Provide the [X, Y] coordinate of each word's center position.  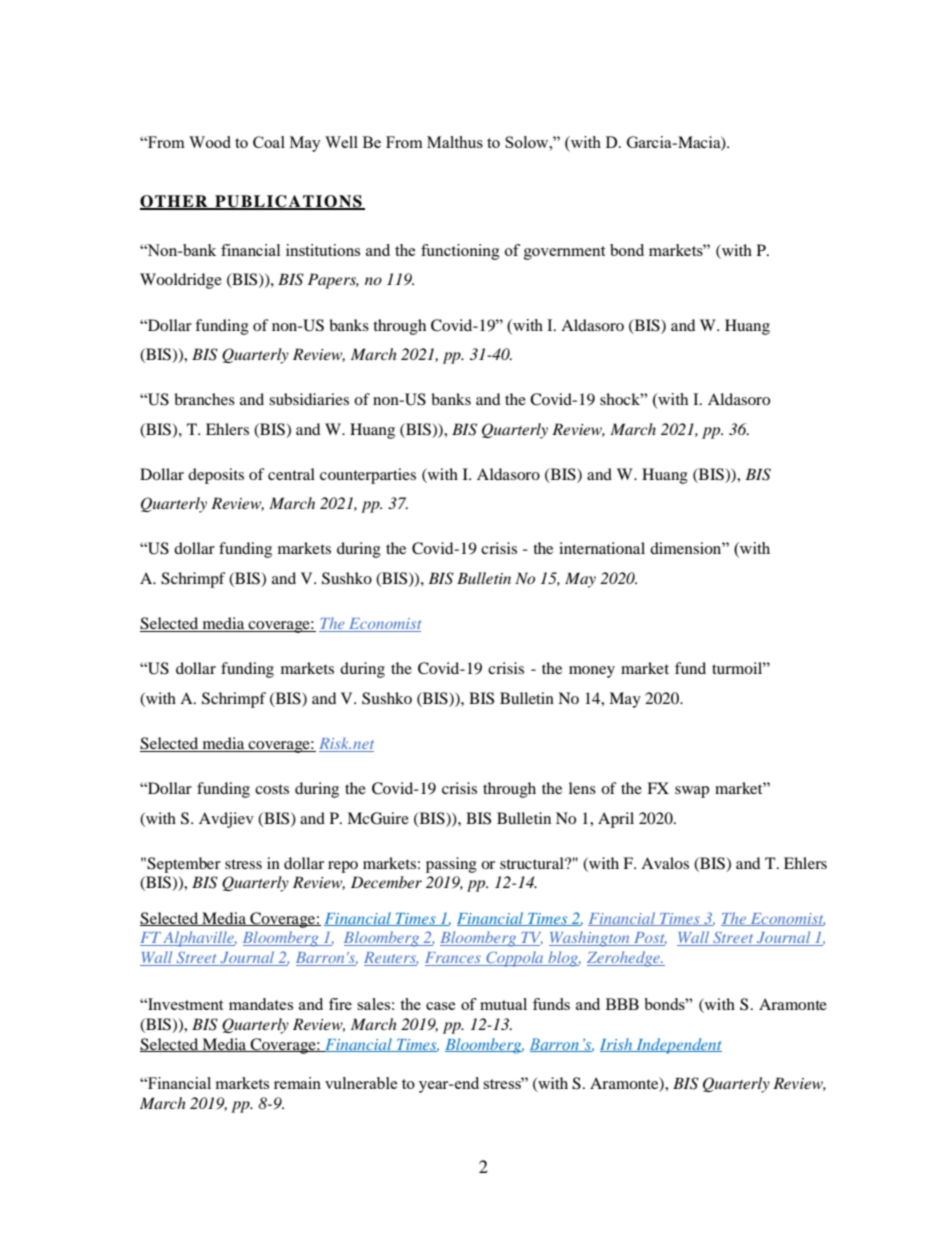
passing [451, 865]
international [602, 548]
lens [582, 788]
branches [204, 399]
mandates [261, 1004]
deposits [216, 476]
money [592, 672]
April [616, 820]
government [564, 253]
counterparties [368, 476]
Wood [210, 142]
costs [272, 789]
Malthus [455, 142]
